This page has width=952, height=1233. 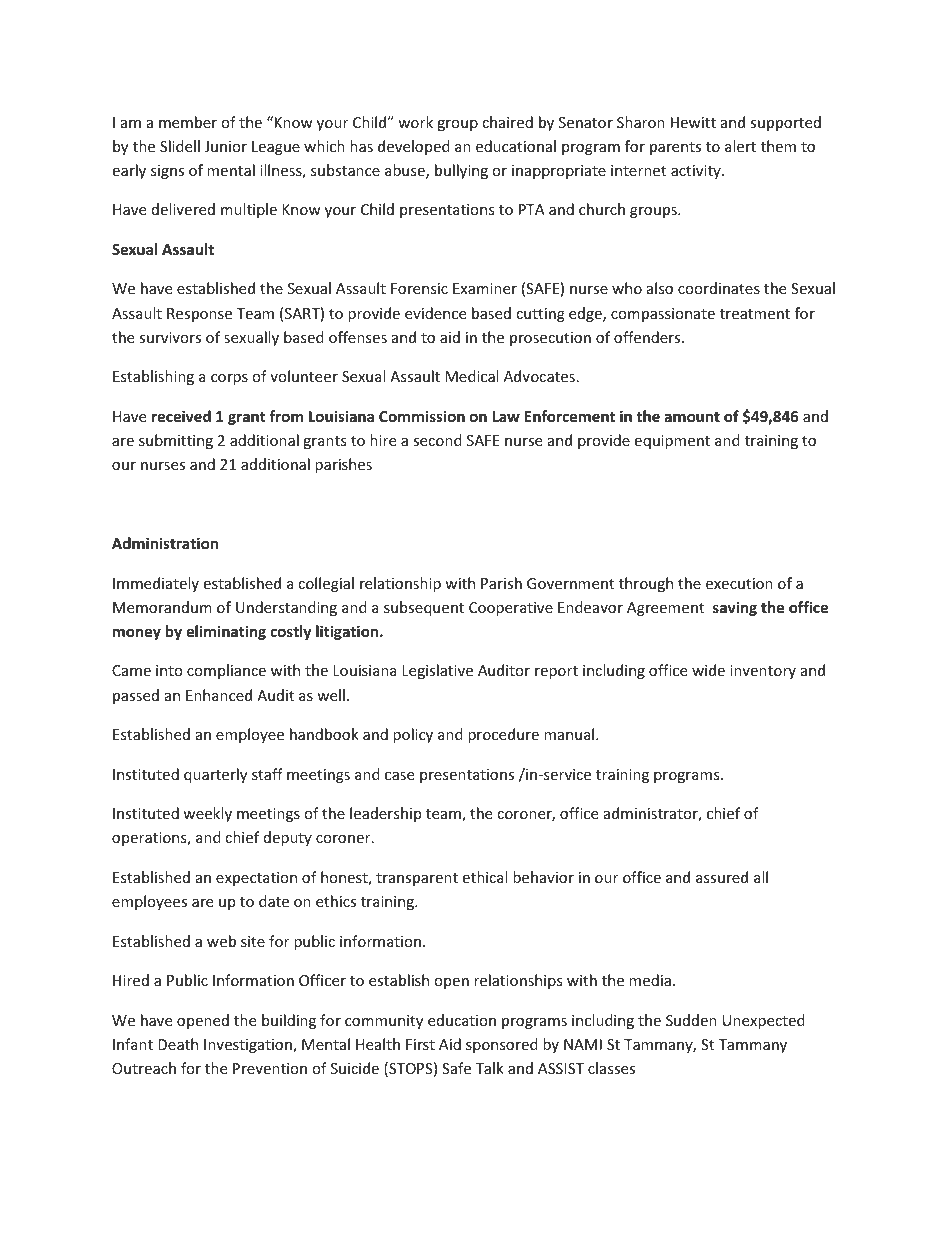 What do you see at coordinates (691, 1020) in the page?
I see `Sudden` at bounding box center [691, 1020].
